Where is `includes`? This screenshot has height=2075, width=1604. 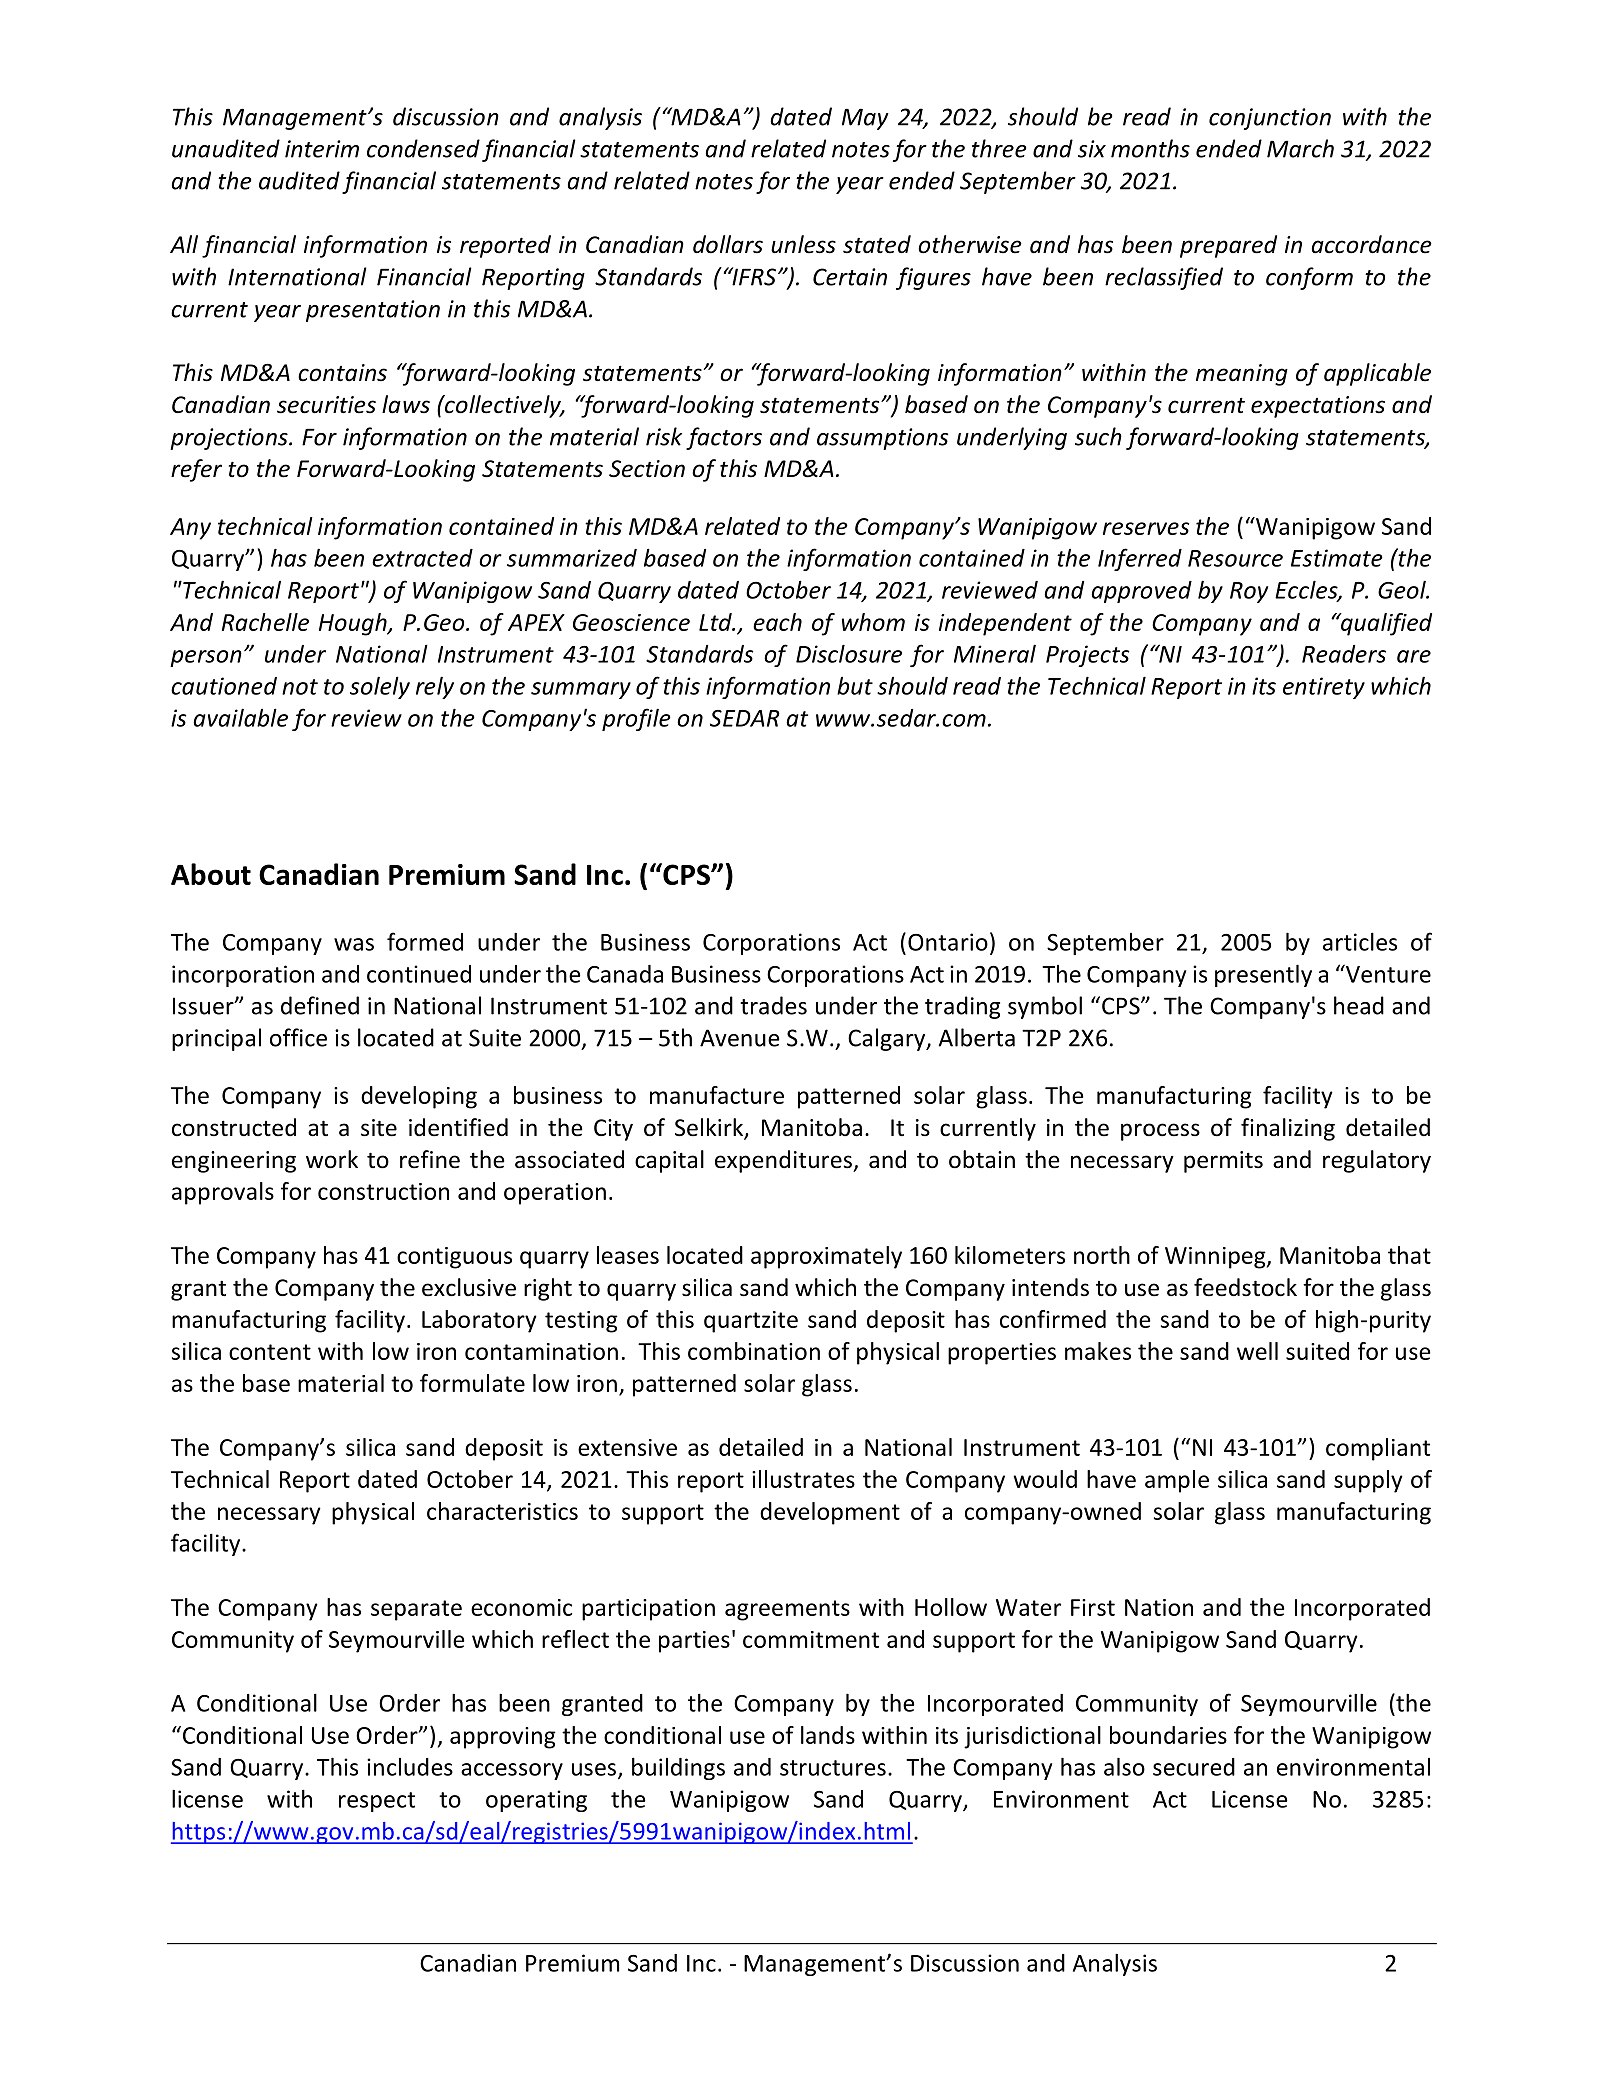
includes is located at coordinates (410, 1767).
